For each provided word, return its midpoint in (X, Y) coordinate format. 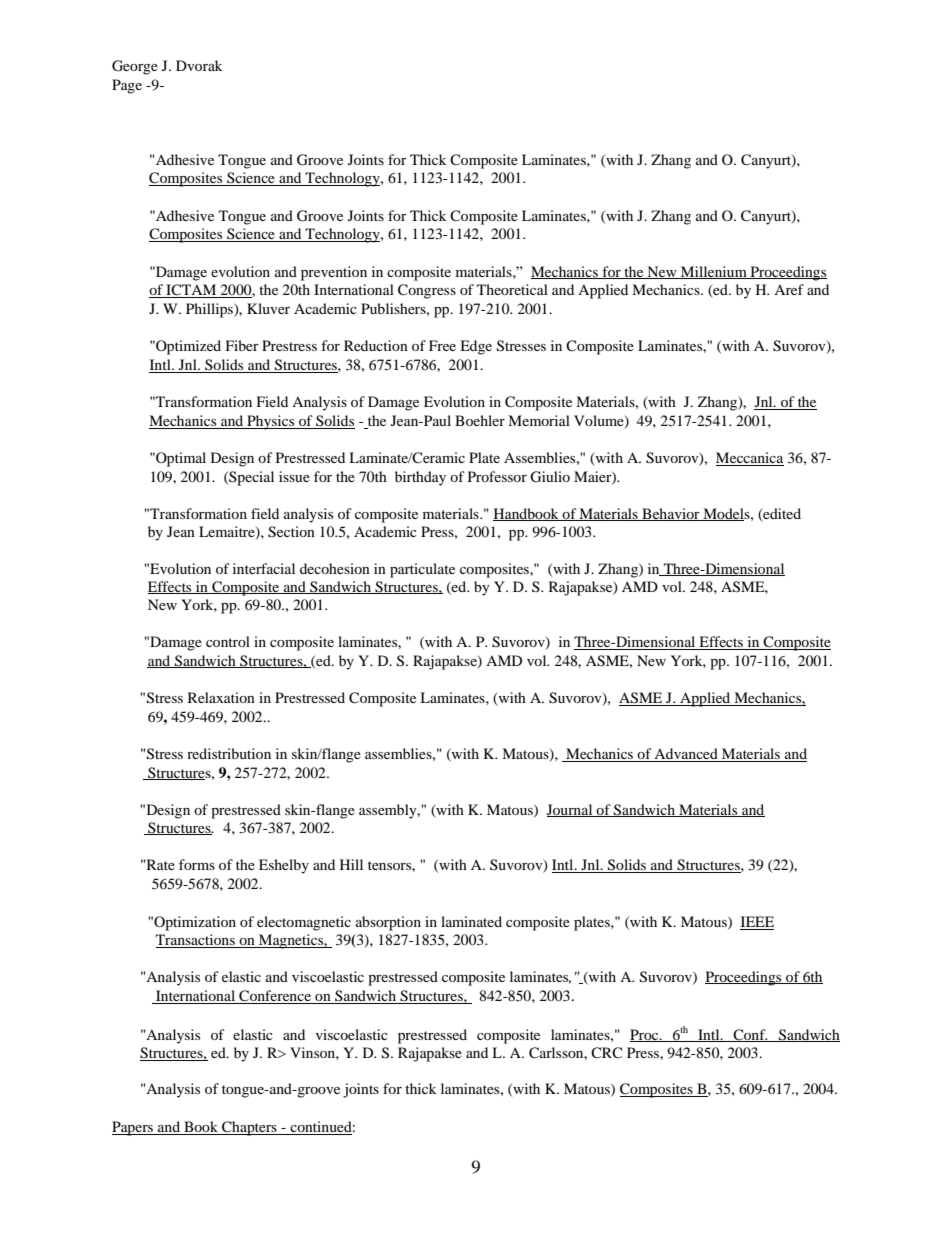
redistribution (229, 753)
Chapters (249, 1128)
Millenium (714, 272)
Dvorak (199, 65)
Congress (427, 291)
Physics (271, 422)
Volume (600, 422)
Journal (571, 810)
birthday (420, 478)
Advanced (686, 755)
